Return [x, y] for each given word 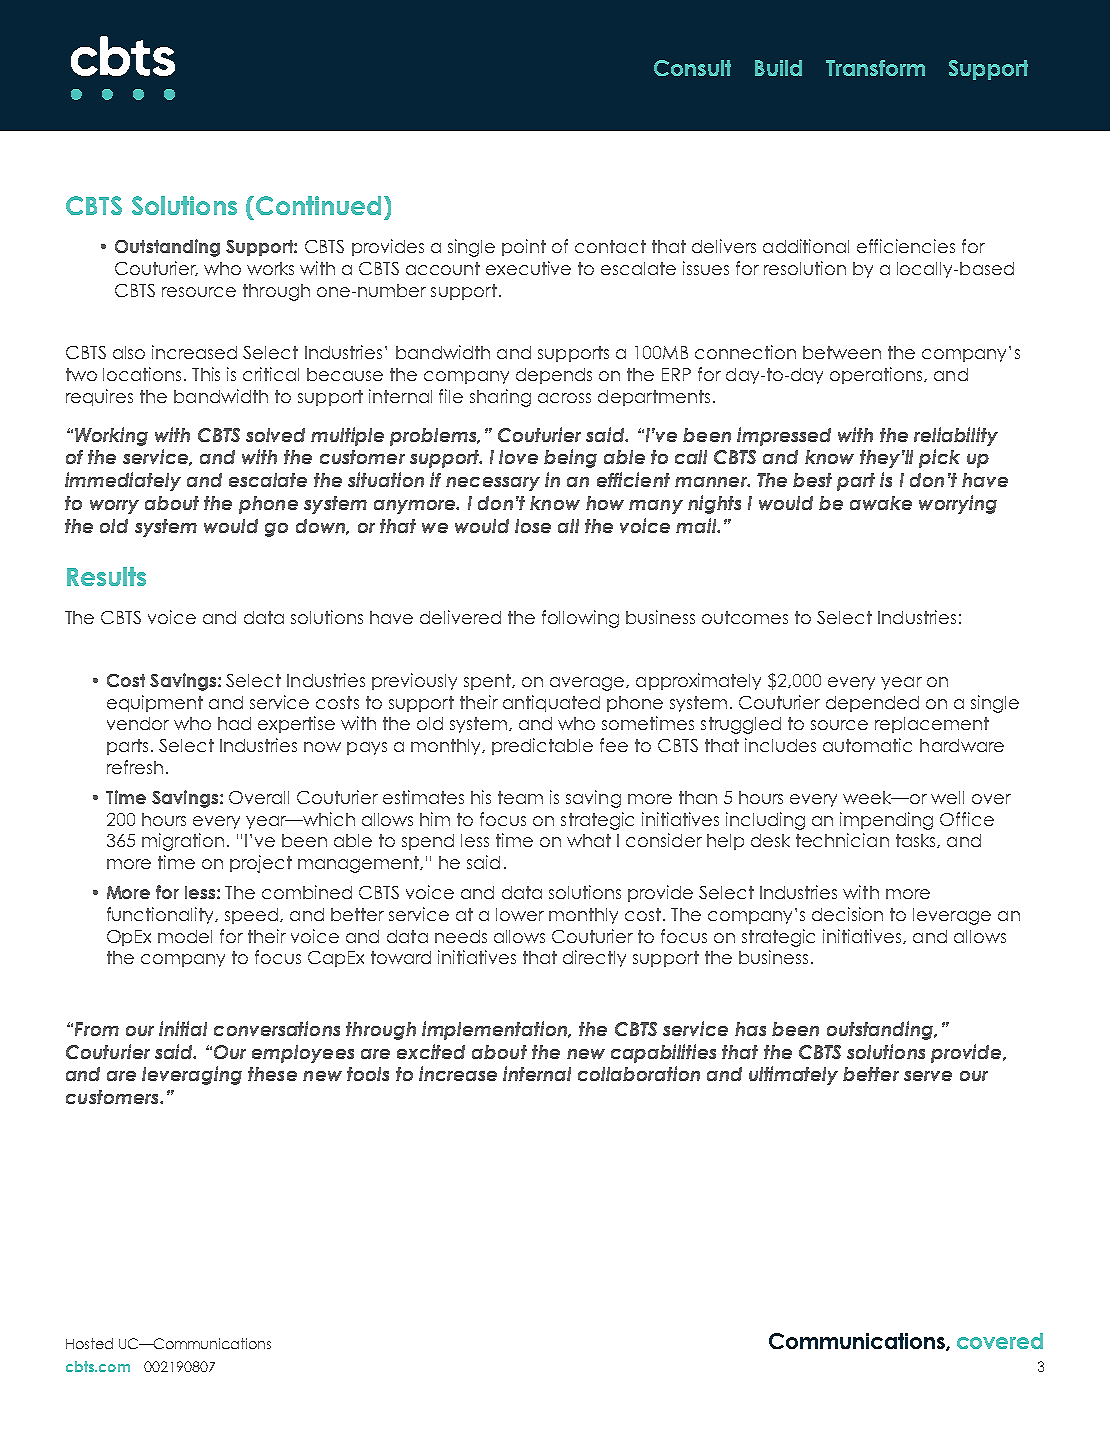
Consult [692, 68]
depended [872, 704]
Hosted [89, 1343]
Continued [317, 205]
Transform [875, 68]
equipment [155, 703]
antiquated [551, 703]
